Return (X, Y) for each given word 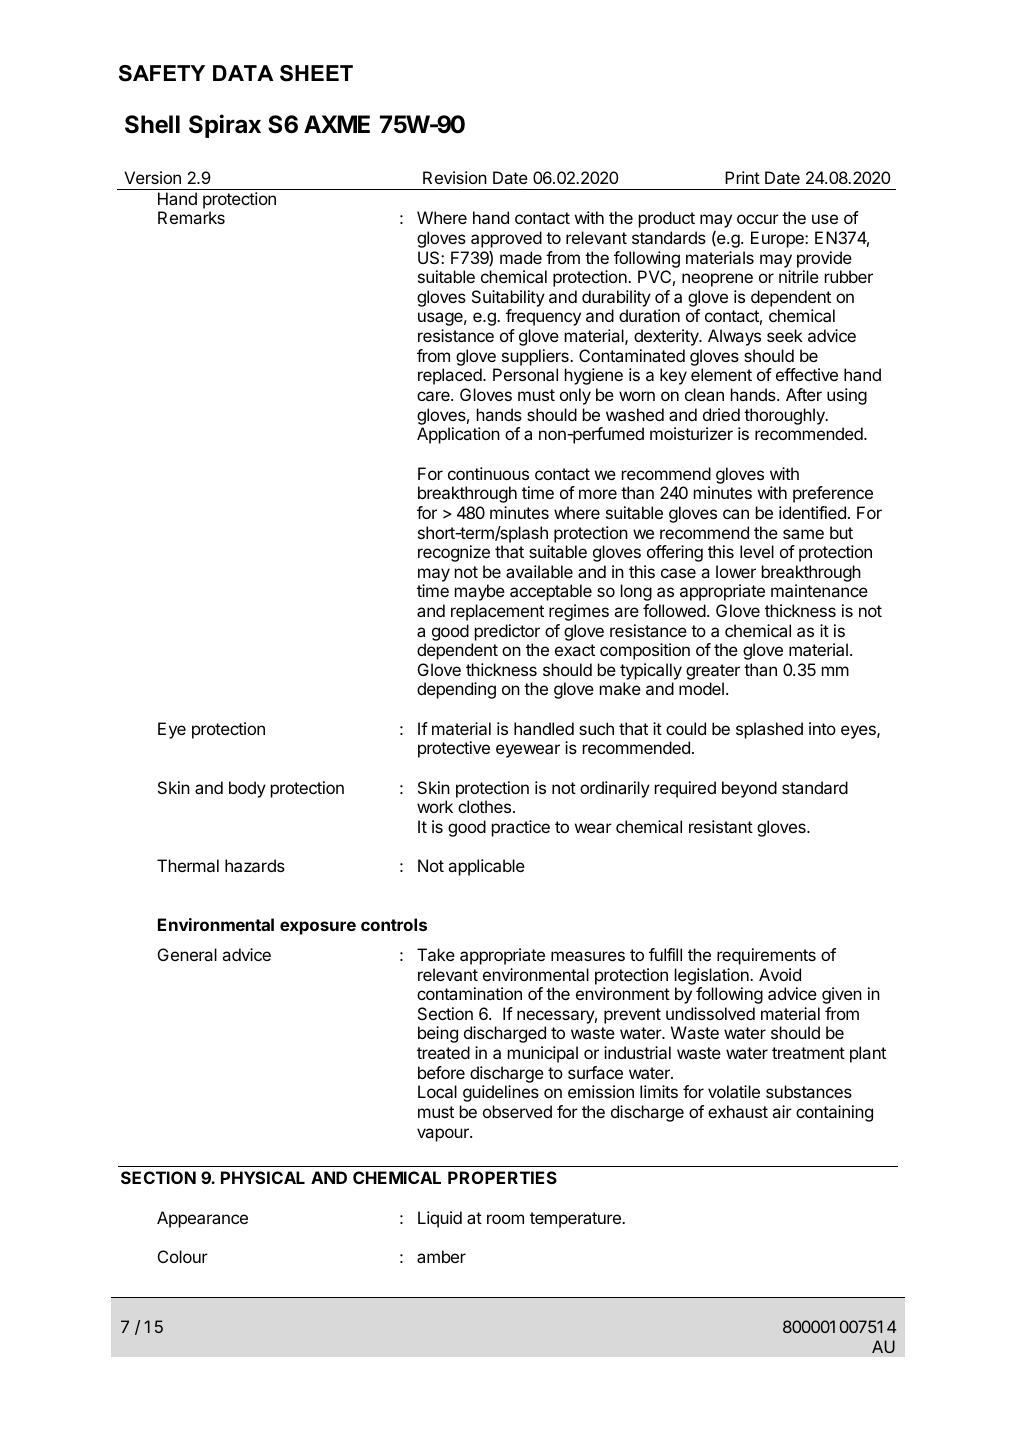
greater (713, 672)
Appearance (202, 1219)
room (505, 1219)
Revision (455, 177)
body (247, 789)
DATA (243, 73)
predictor (507, 632)
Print (742, 177)
